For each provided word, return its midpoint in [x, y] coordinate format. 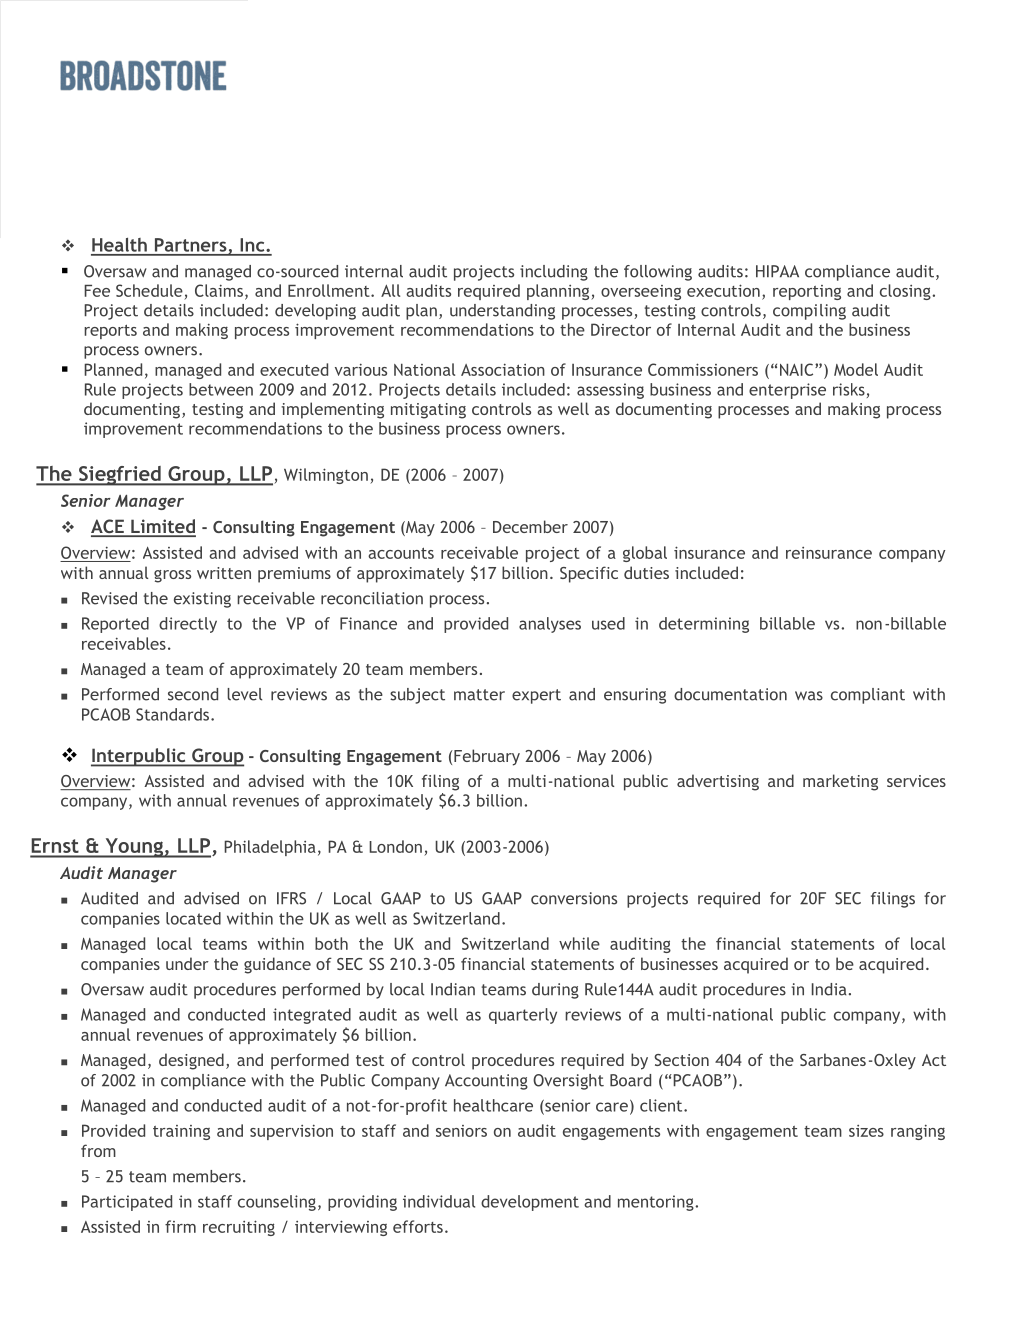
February [486, 757]
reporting [807, 292]
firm [180, 1226]
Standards [172, 714]
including [554, 273]
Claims [219, 290]
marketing [840, 782]
